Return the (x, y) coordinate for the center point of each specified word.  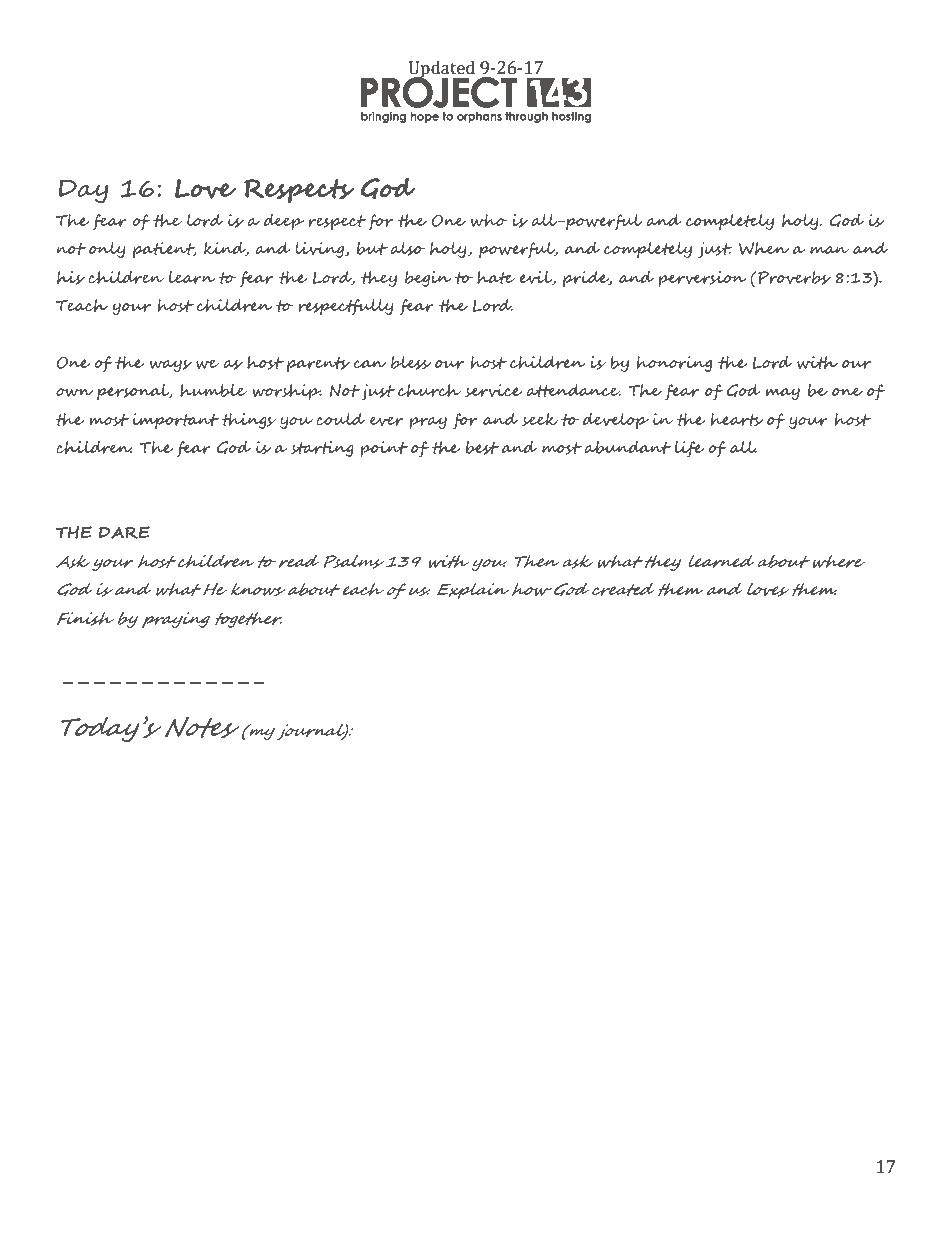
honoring (674, 364)
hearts (737, 420)
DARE (124, 532)
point (384, 449)
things (249, 421)
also (408, 249)
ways (171, 366)
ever (386, 421)
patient (165, 250)
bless (411, 363)
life (690, 449)
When (764, 248)
